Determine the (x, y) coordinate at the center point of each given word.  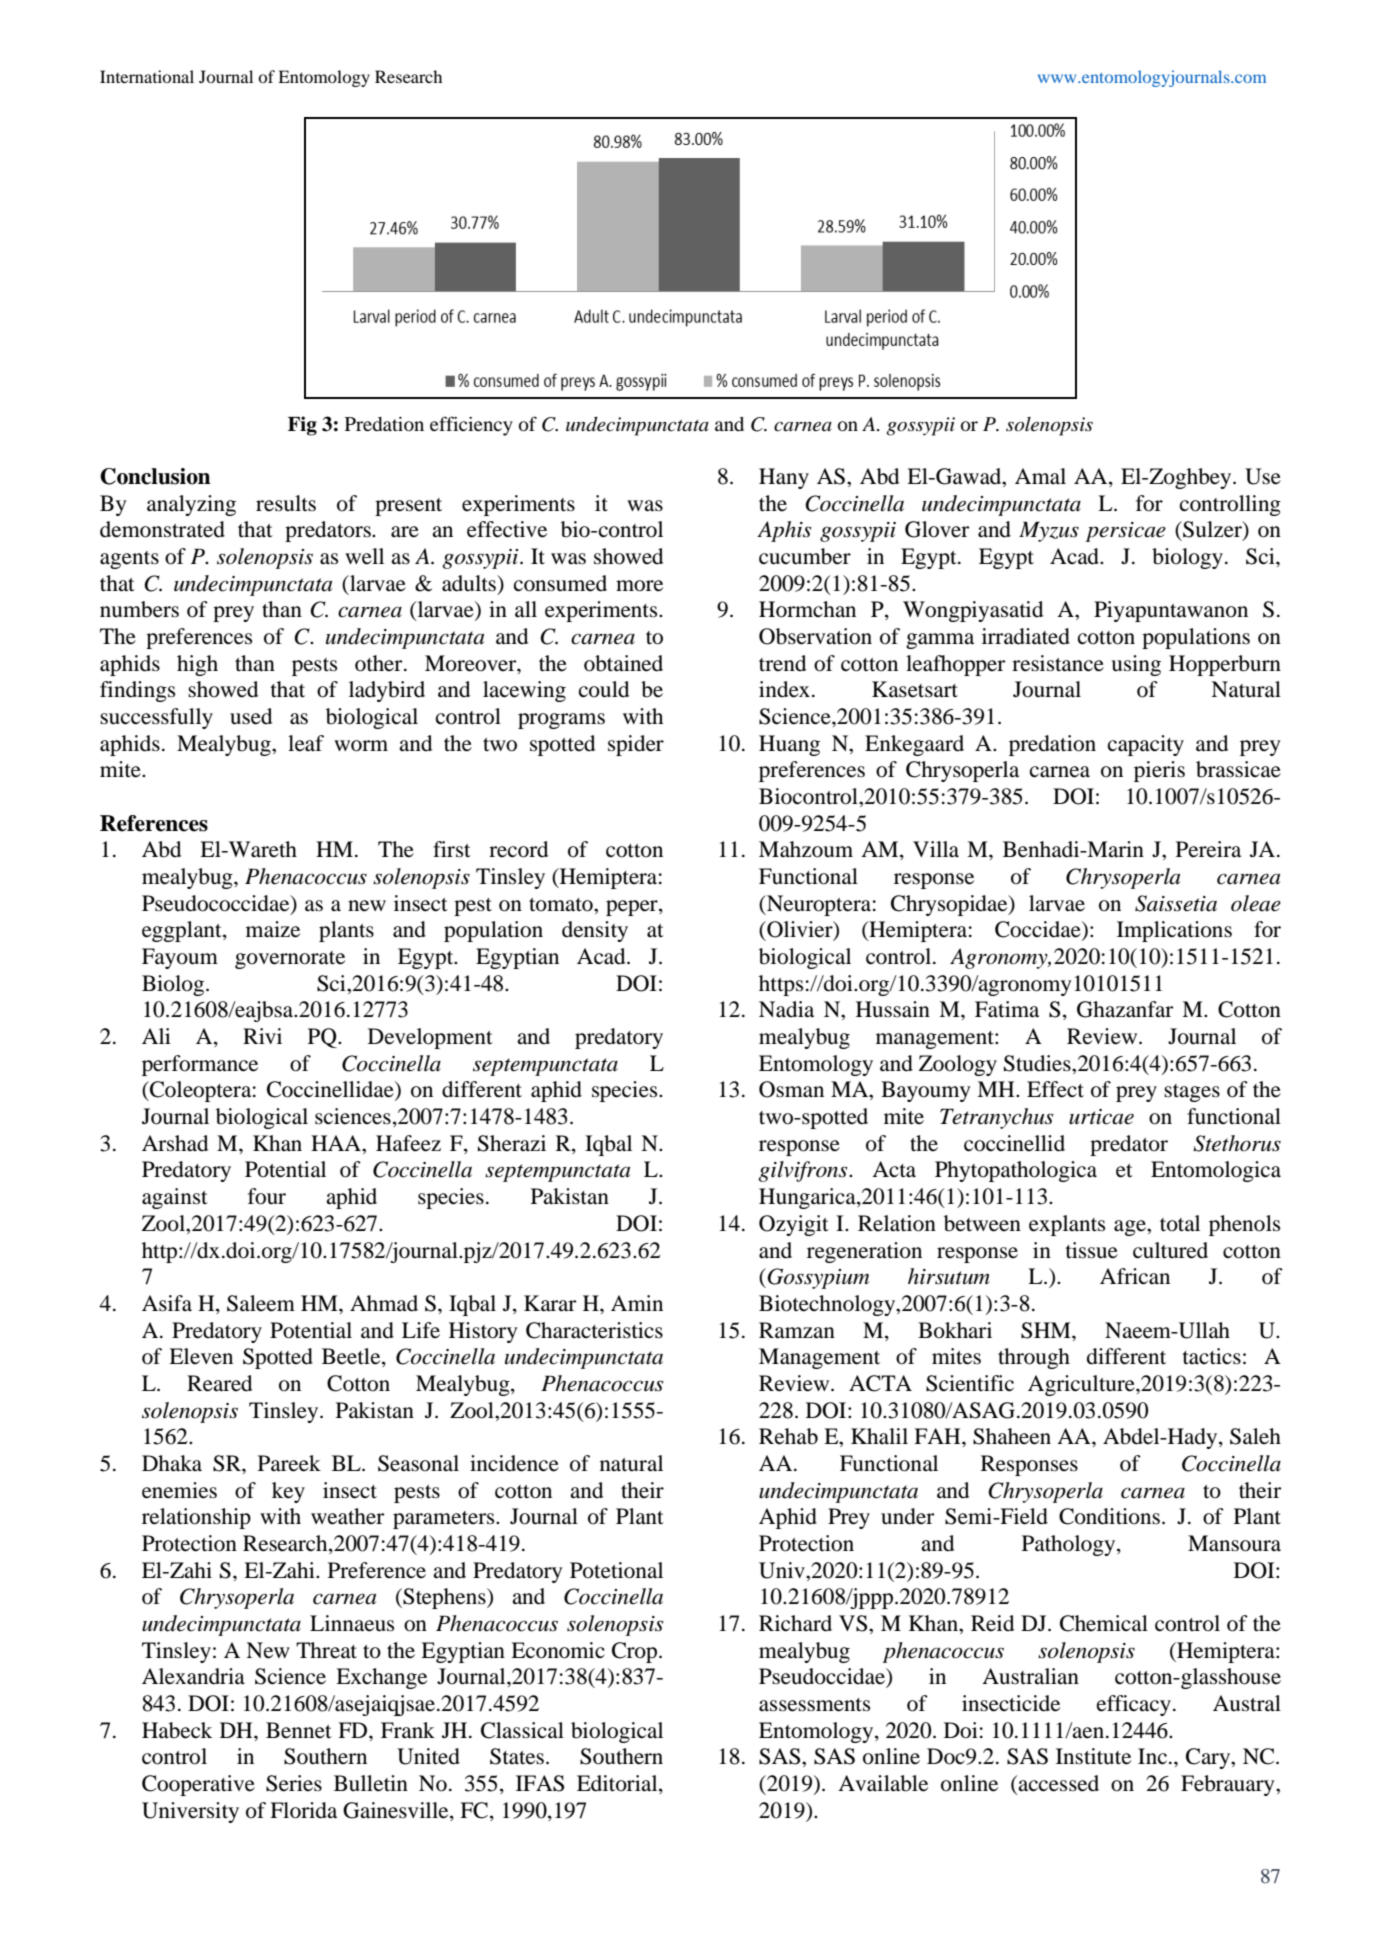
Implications (1174, 931)
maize (273, 929)
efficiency (471, 426)
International (147, 76)
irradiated (1026, 636)
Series (294, 1783)
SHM (1047, 1330)
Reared (219, 1383)
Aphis (784, 531)
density (595, 931)
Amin (637, 1303)
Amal (1040, 476)
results (286, 503)
